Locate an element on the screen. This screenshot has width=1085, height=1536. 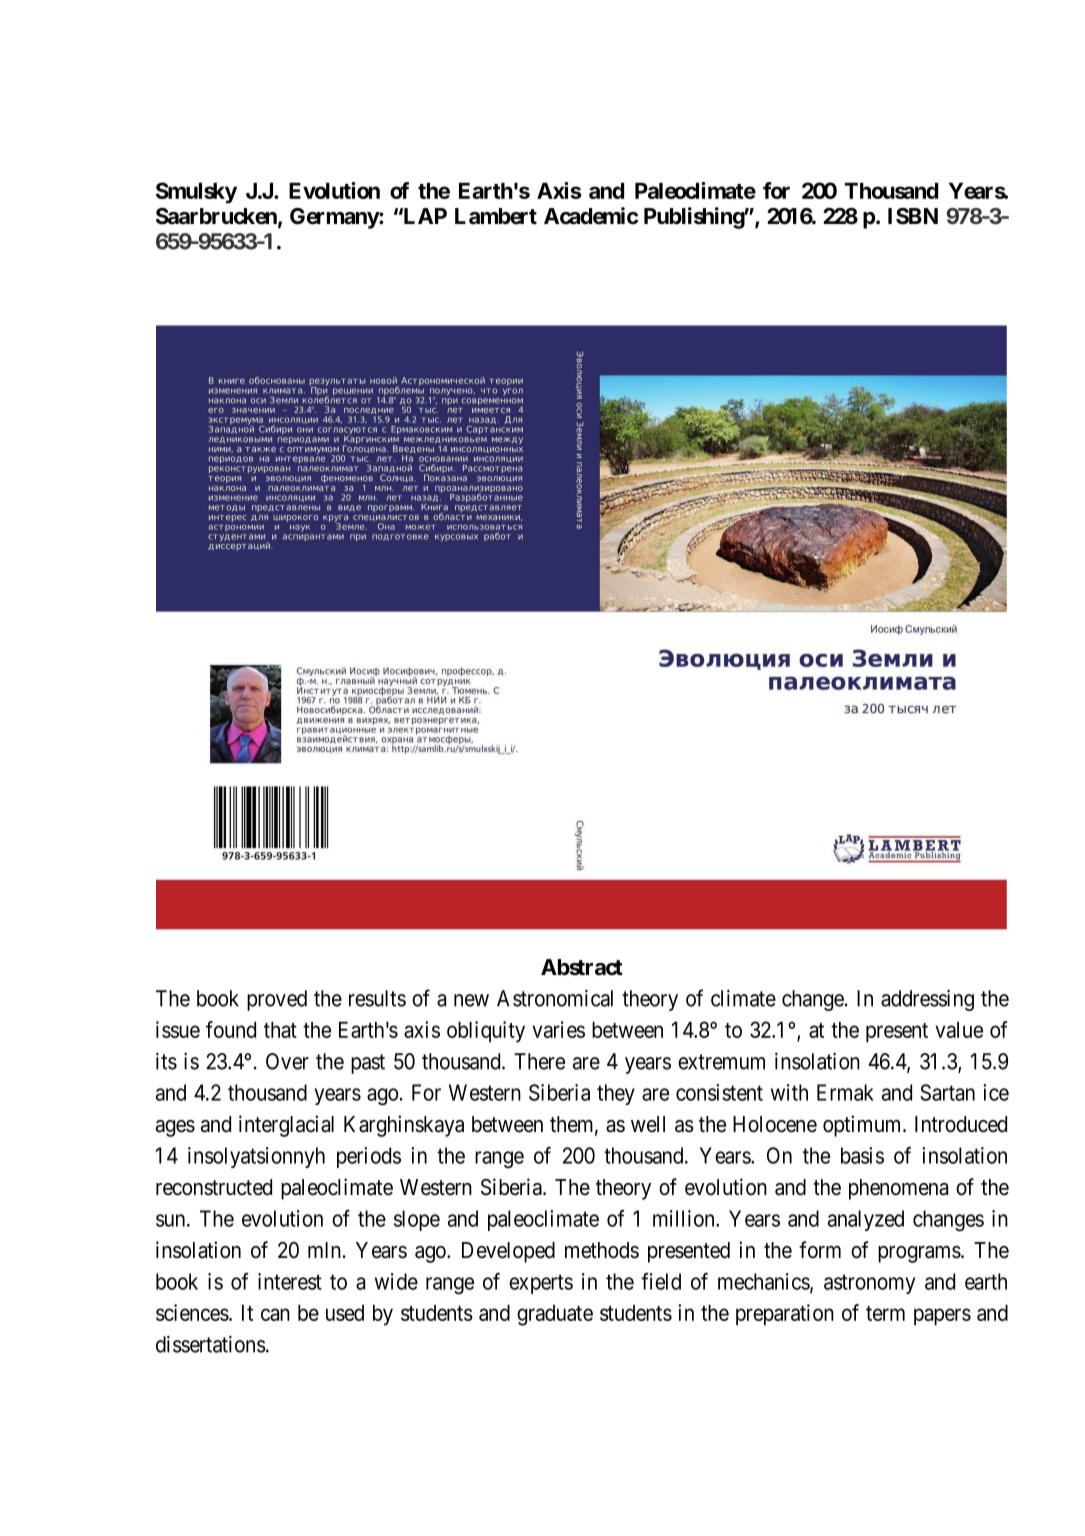
varies is located at coordinates (558, 1029).
